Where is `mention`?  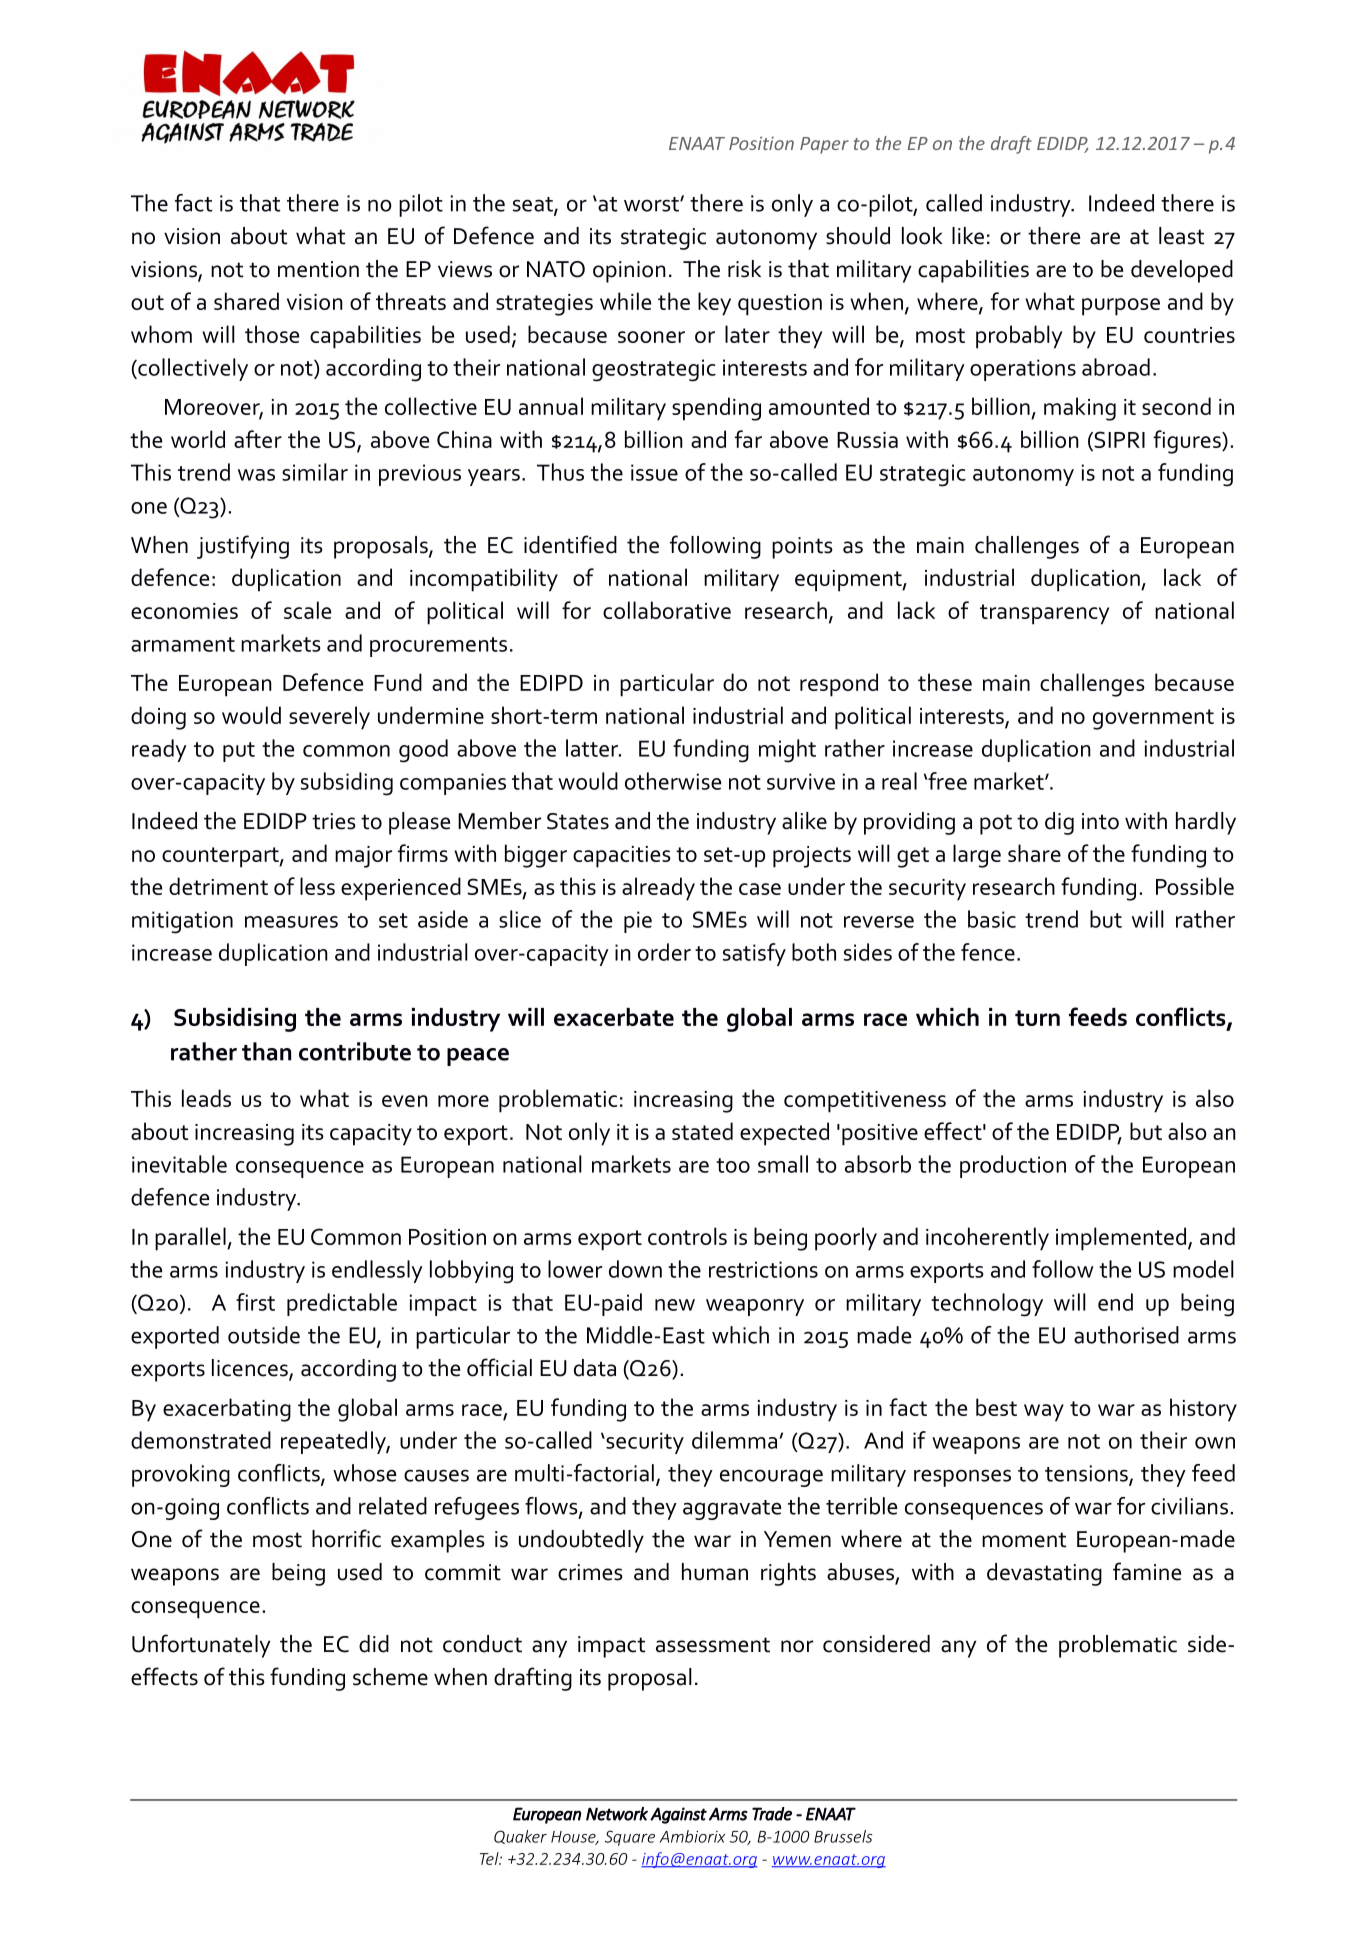
mention is located at coordinates (318, 269).
